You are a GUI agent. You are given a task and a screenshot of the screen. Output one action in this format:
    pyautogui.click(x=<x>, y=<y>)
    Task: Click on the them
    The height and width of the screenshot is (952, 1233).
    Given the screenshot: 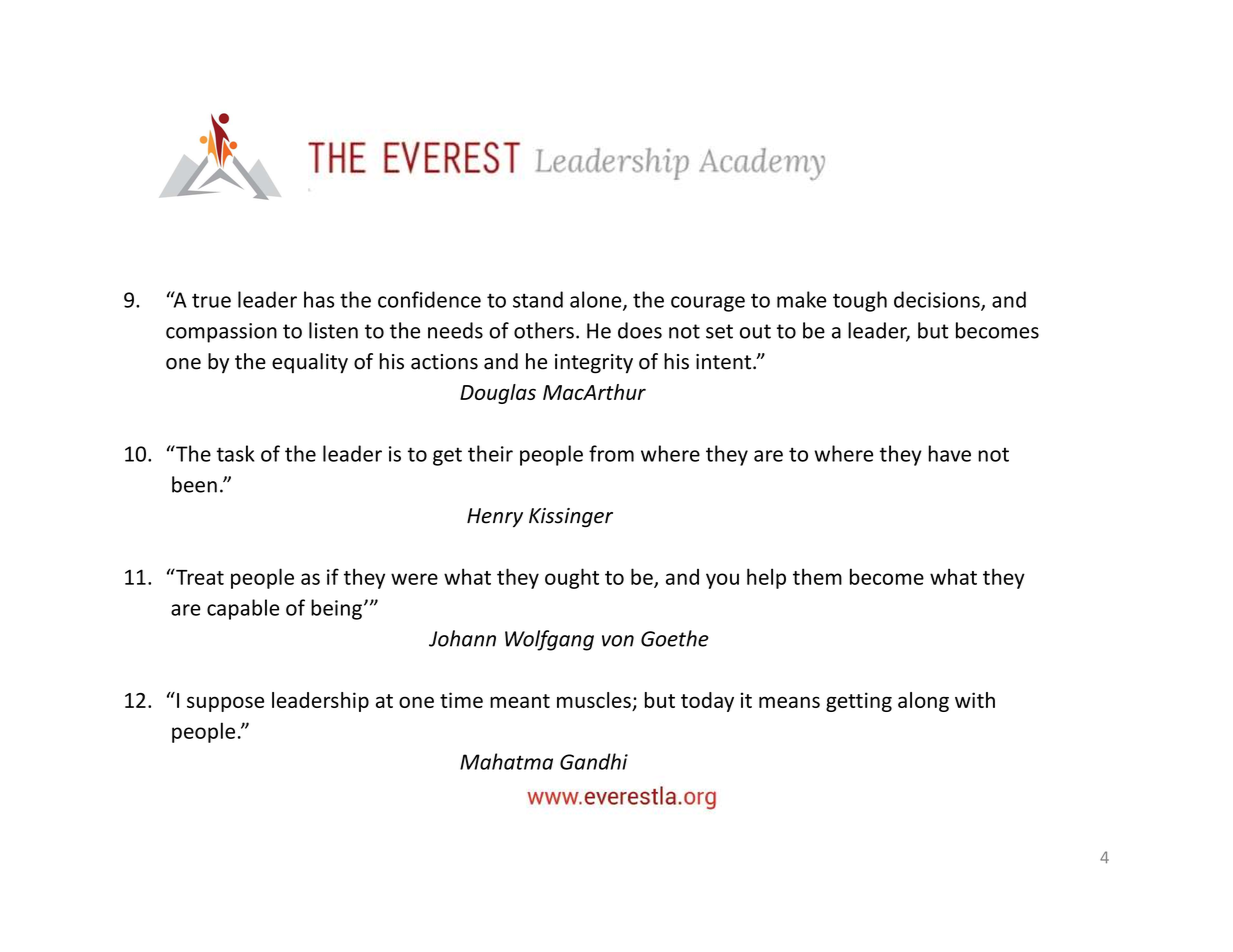 What is the action you would take?
    pyautogui.click(x=817, y=576)
